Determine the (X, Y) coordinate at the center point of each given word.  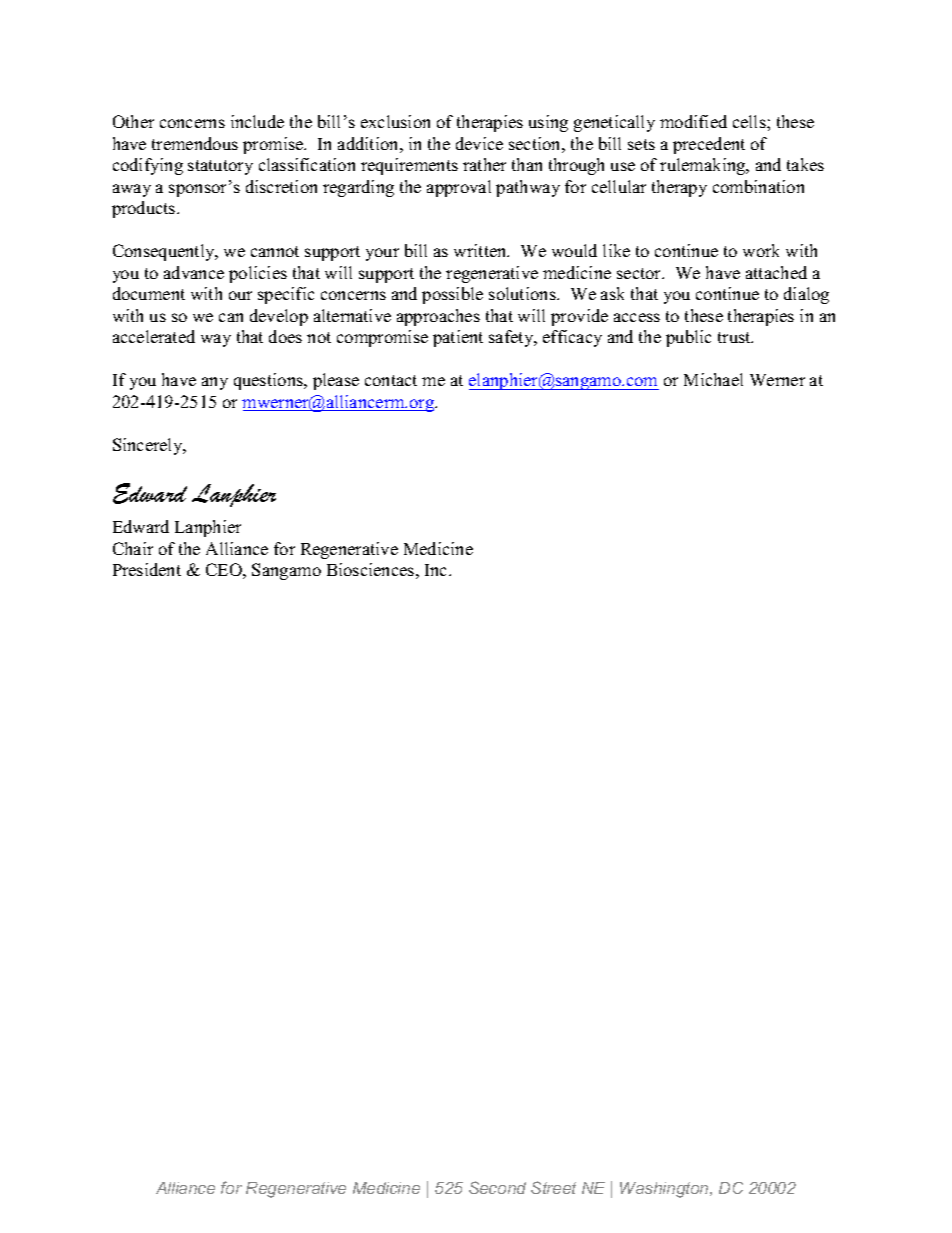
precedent (709, 145)
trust (735, 337)
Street (553, 1187)
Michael (713, 379)
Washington (665, 1190)
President (147, 569)
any (215, 383)
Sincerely (149, 446)
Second (497, 1187)
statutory (220, 167)
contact (391, 380)
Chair (133, 548)
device (479, 143)
